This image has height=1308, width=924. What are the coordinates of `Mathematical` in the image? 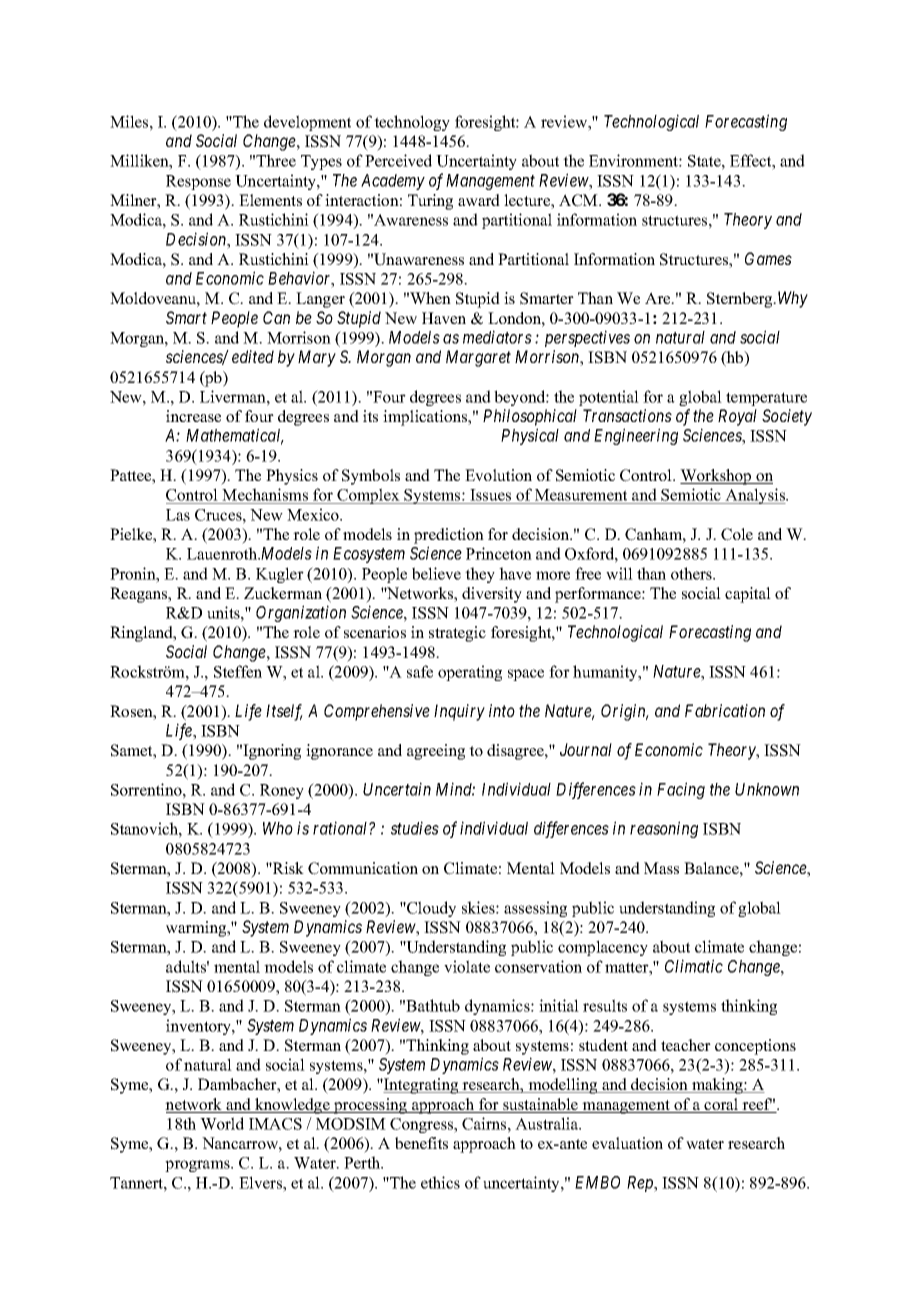 It's located at (235, 436).
